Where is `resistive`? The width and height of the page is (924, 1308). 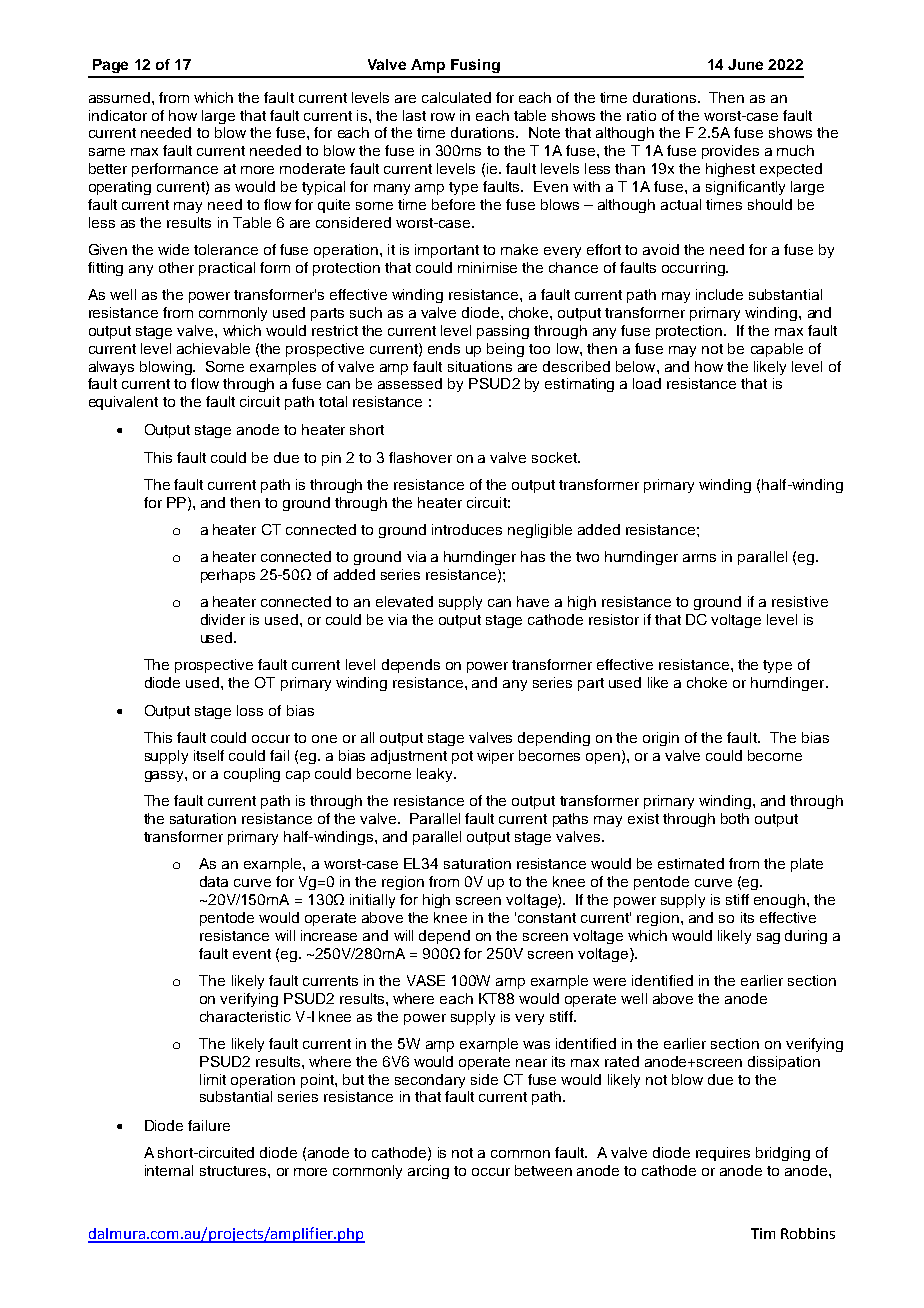 resistive is located at coordinates (800, 601).
